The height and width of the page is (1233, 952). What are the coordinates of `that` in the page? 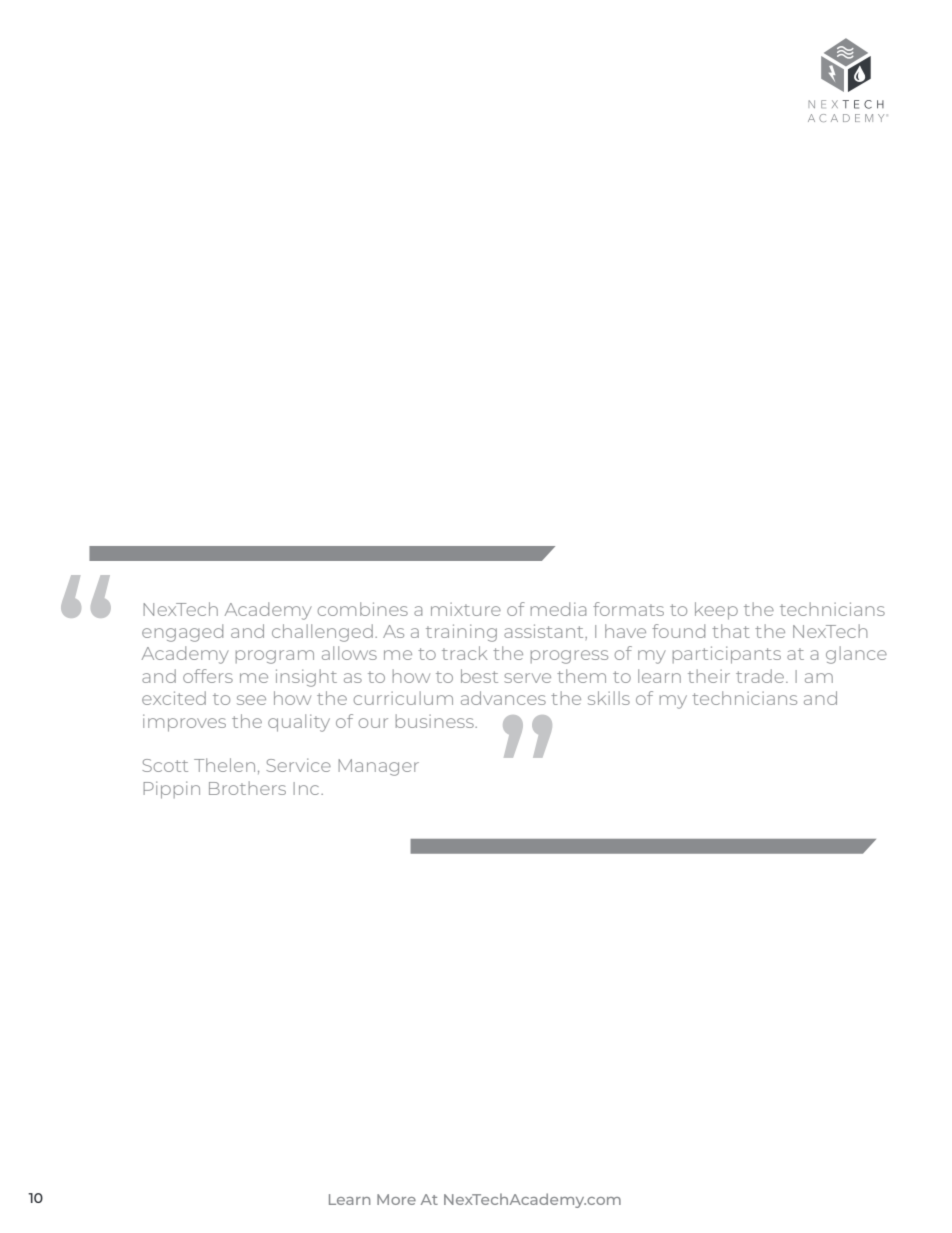 It's located at (731, 631).
